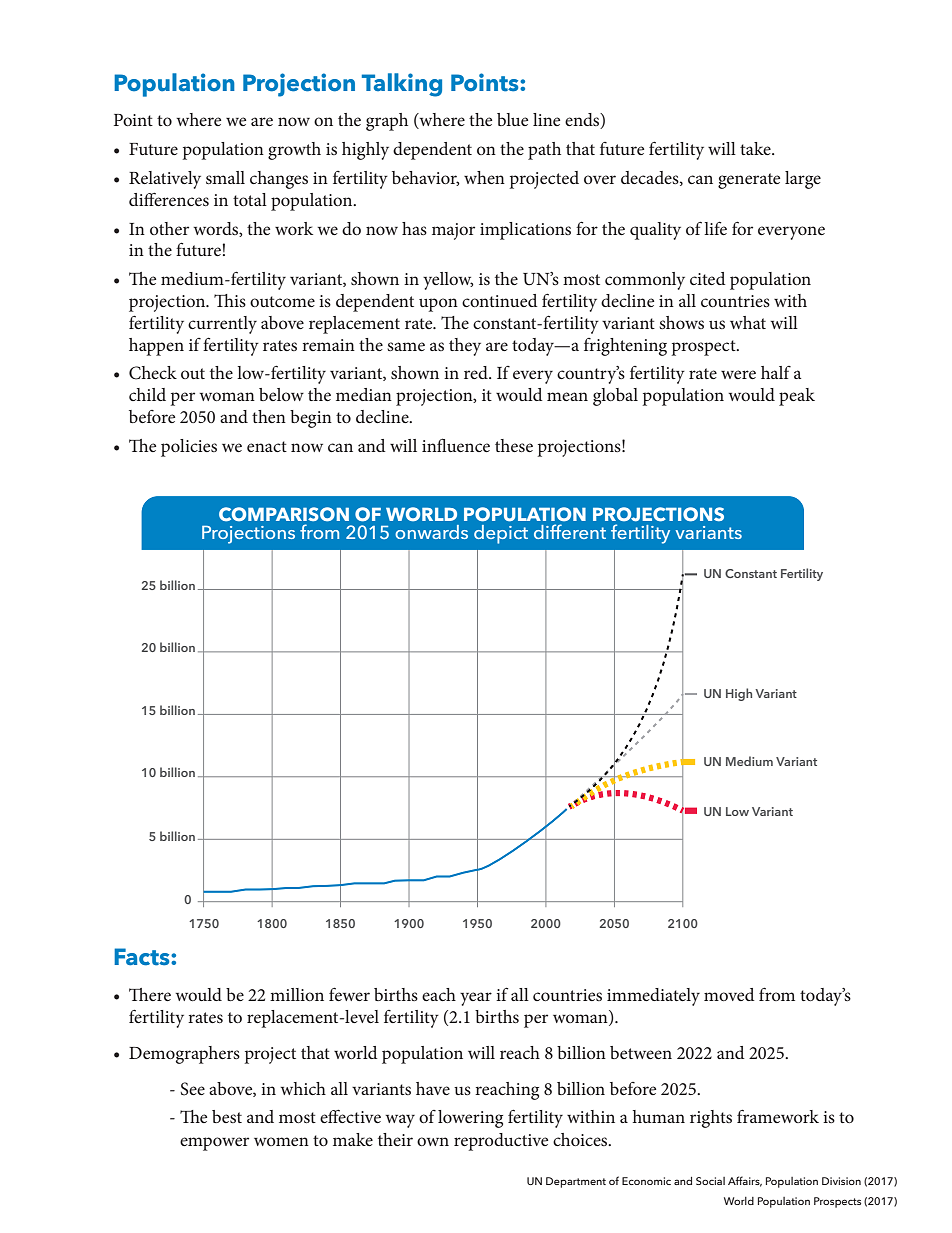 The width and height of the document is (952, 1233). I want to click on different, so click(570, 531).
